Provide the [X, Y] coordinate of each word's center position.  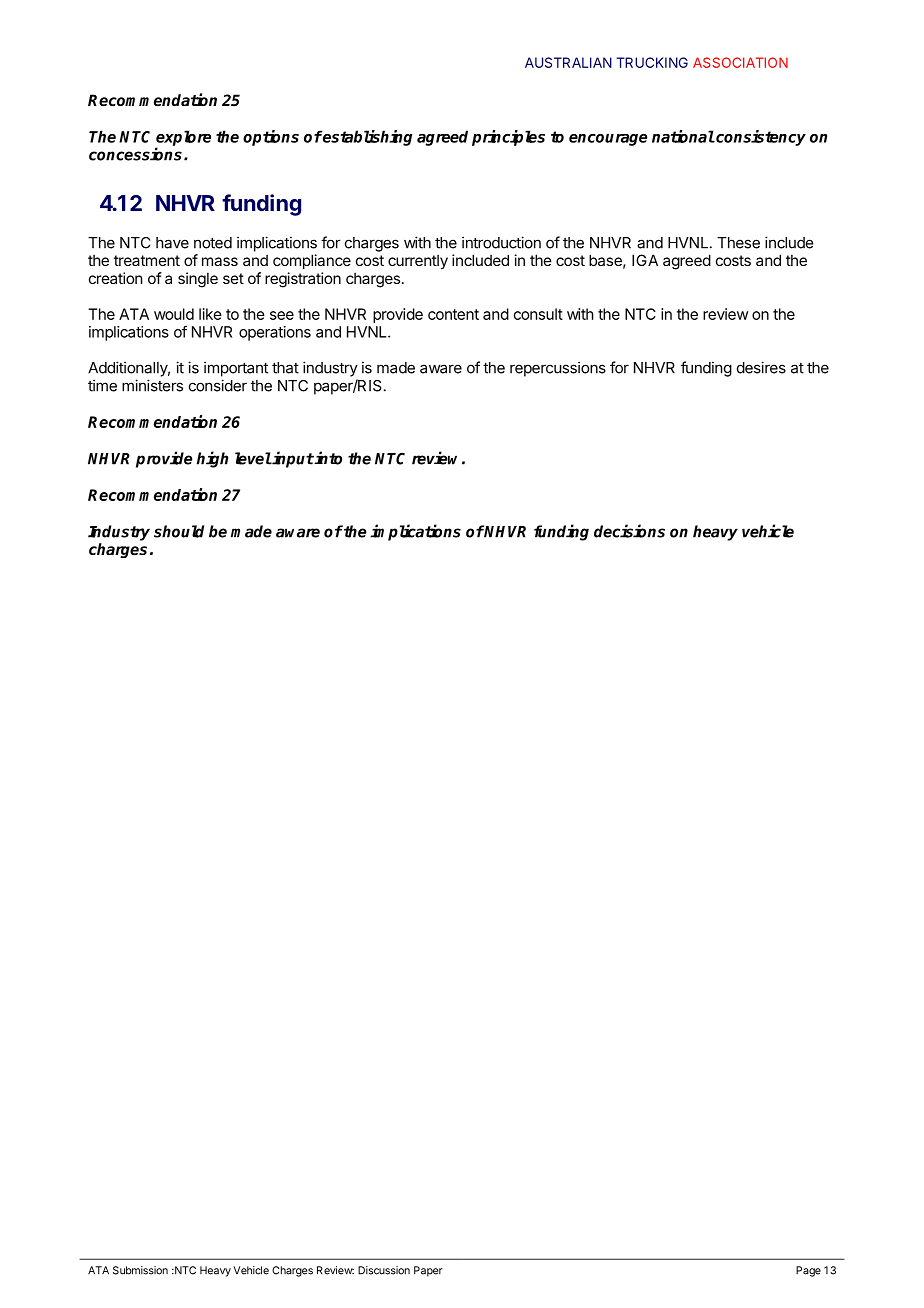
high [212, 459]
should [179, 531]
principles [508, 138]
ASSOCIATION [740, 62]
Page [808, 1271]
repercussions [558, 369]
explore [183, 139]
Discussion [384, 1270]
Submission [140, 1270]
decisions [629, 531]
